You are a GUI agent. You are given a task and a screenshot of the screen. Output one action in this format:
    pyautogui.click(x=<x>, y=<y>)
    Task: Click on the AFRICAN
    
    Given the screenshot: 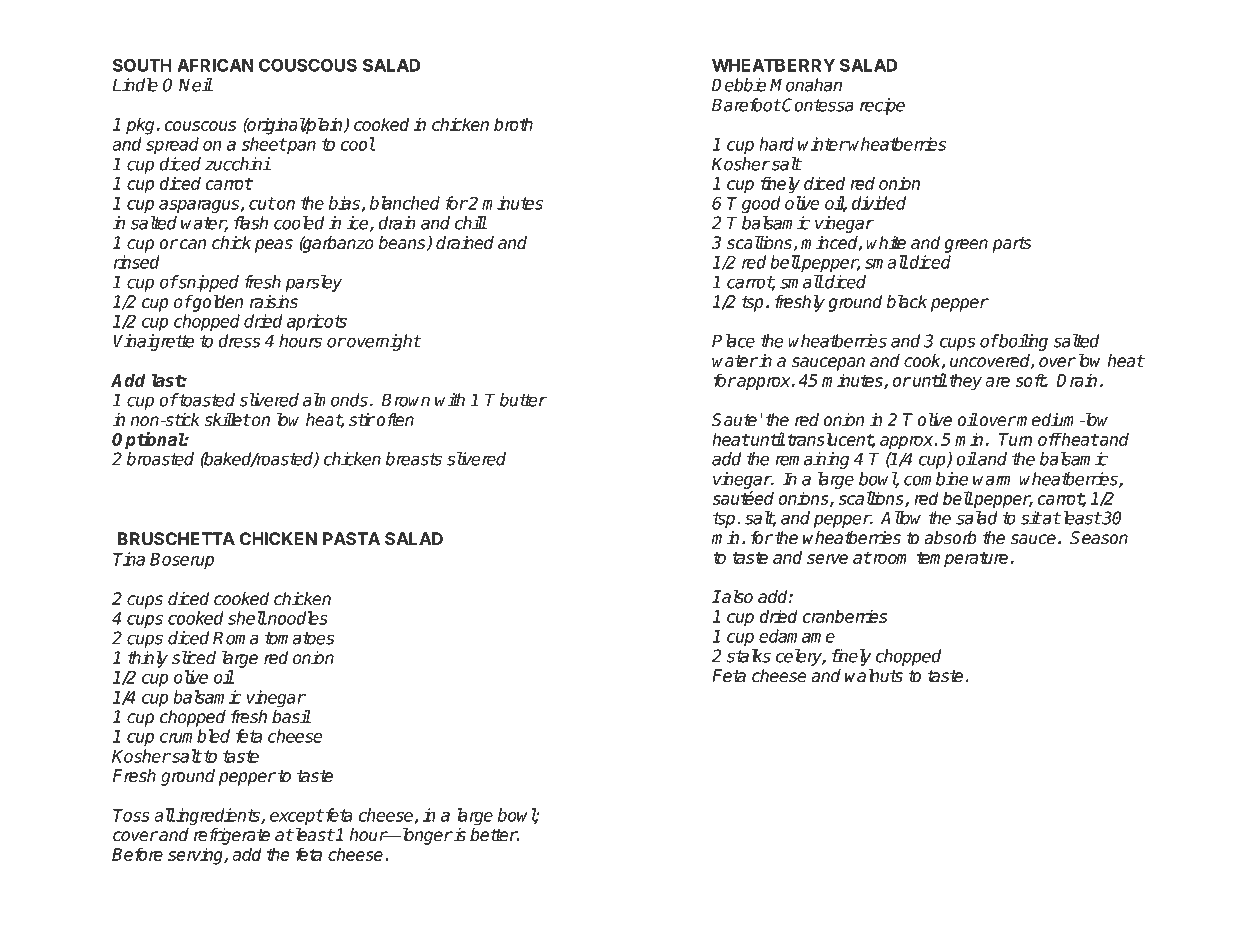 What is the action you would take?
    pyautogui.click(x=215, y=65)
